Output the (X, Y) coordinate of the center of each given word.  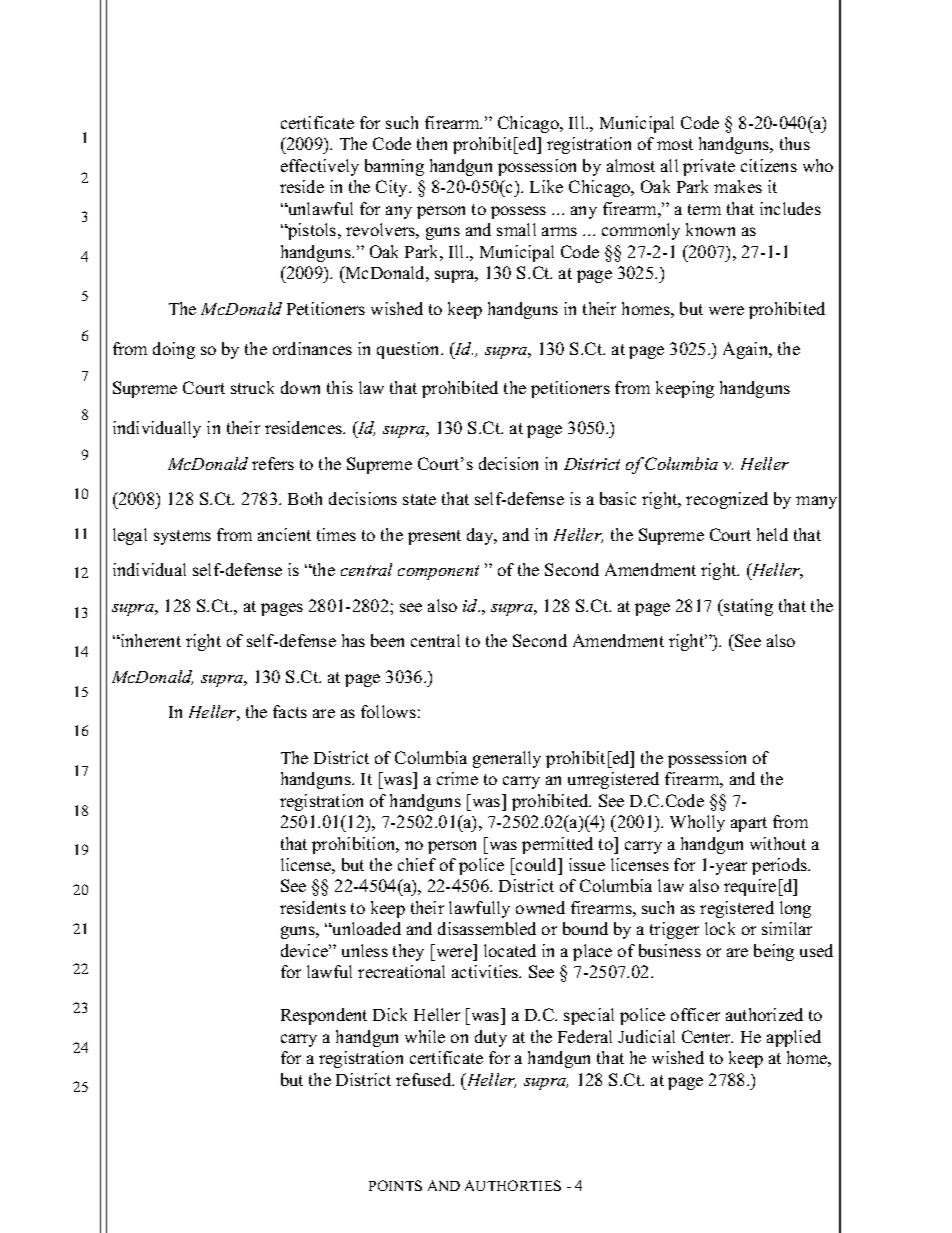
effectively (320, 167)
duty (491, 1038)
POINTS (395, 1185)
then (432, 143)
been (387, 640)
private (709, 167)
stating (747, 607)
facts (290, 711)
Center (707, 1036)
